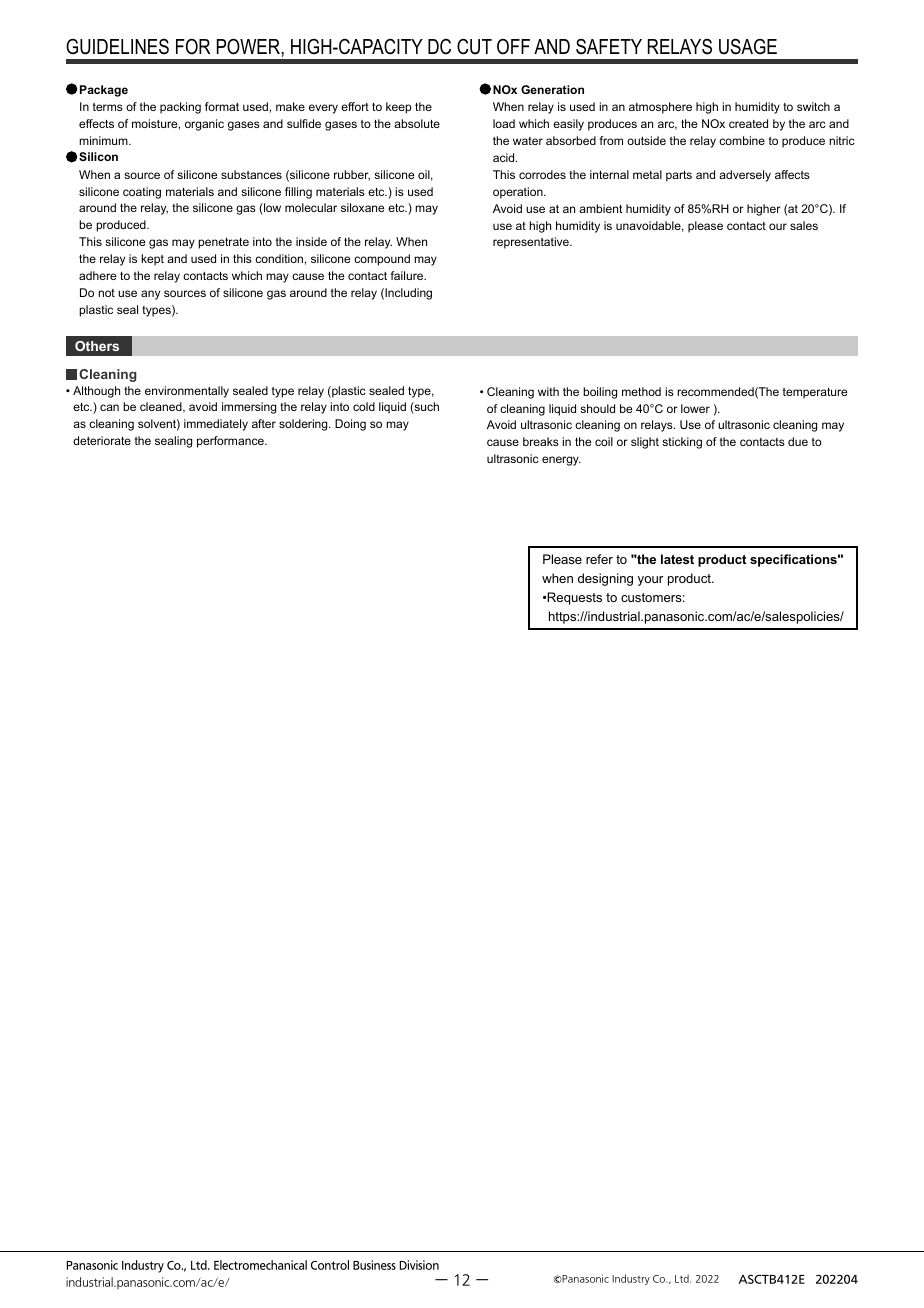  I want to click on your, so click(650, 581).
